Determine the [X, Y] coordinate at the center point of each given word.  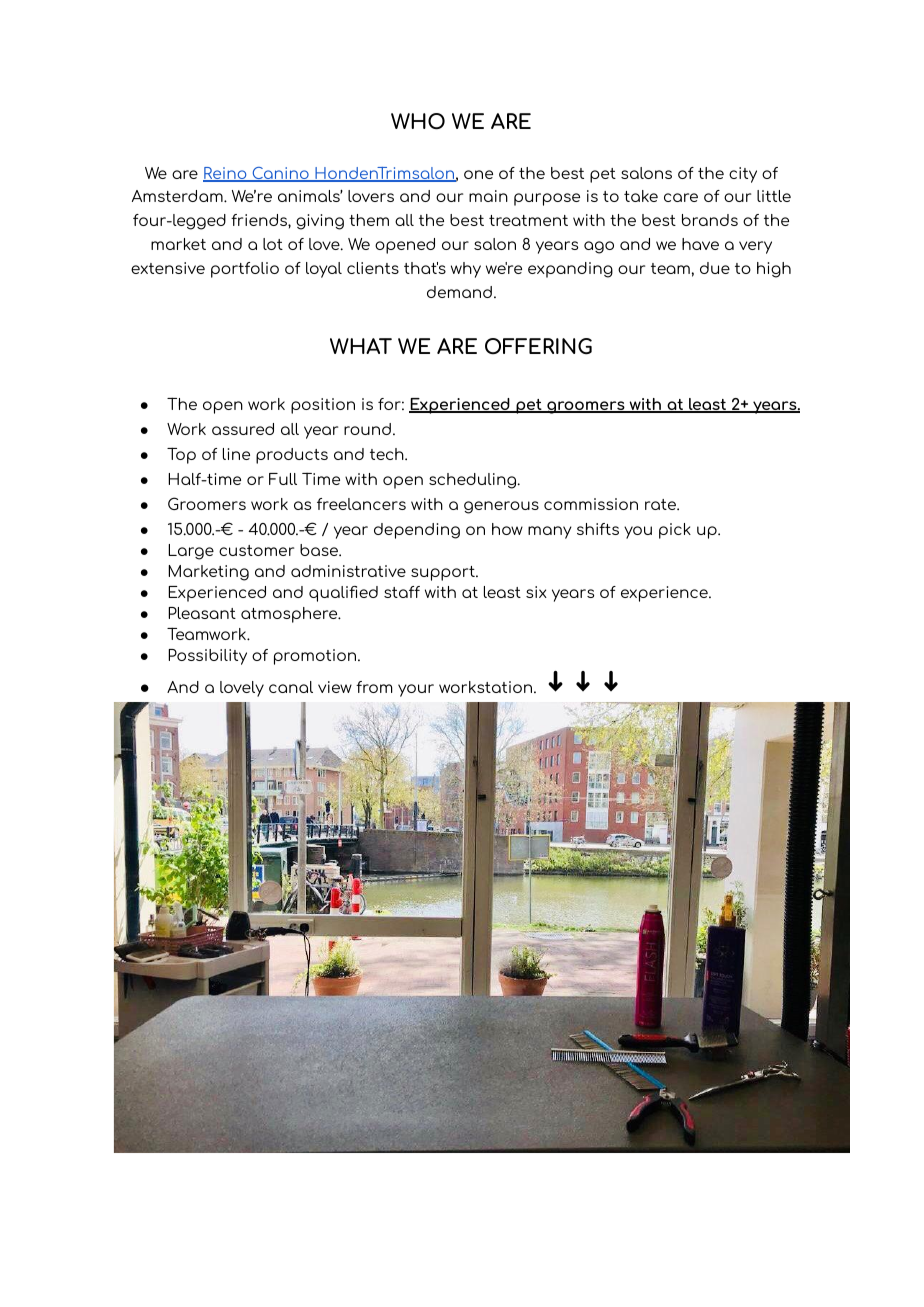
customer [256, 550]
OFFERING [538, 346]
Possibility [207, 657]
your [416, 690]
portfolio [245, 270]
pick [675, 531]
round [367, 429]
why [466, 270]
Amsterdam [178, 196]
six [536, 592]
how [507, 529]
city [743, 175]
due [715, 268]
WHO [418, 121]
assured [243, 429]
